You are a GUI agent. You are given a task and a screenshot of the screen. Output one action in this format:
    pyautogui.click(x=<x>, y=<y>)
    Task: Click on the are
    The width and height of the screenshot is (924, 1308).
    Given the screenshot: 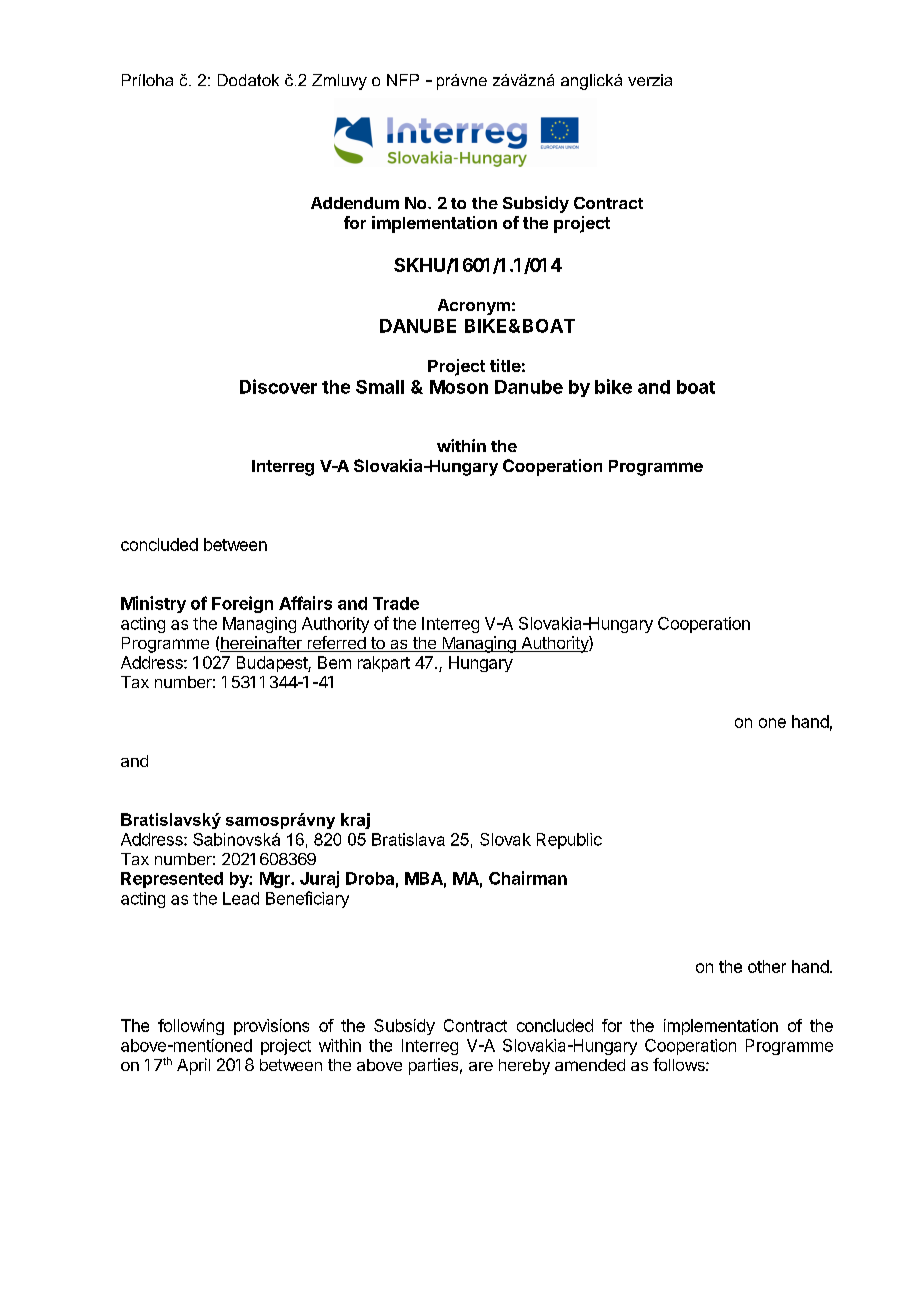 What is the action you would take?
    pyautogui.click(x=481, y=1066)
